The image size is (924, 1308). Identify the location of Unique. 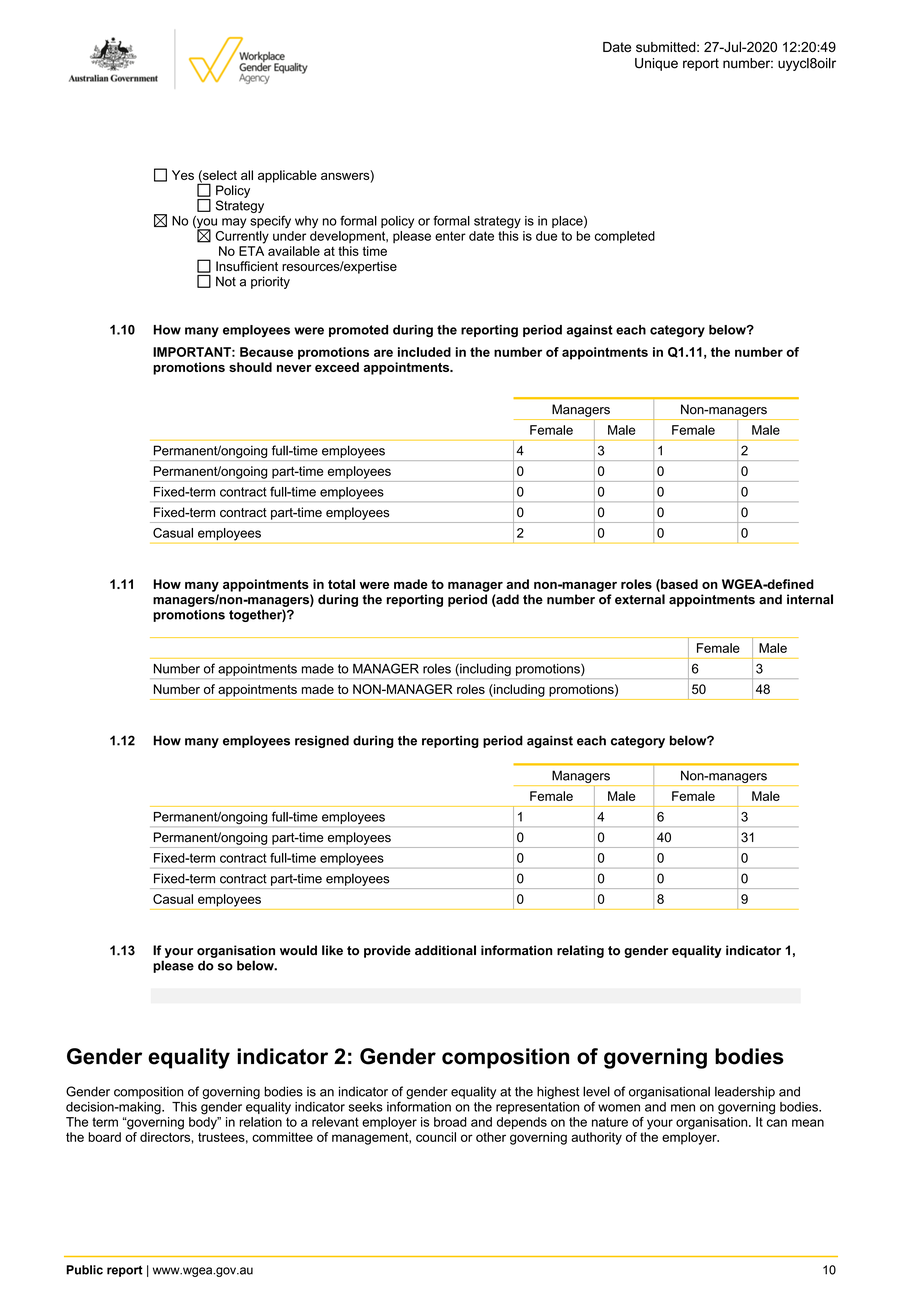
(656, 64).
